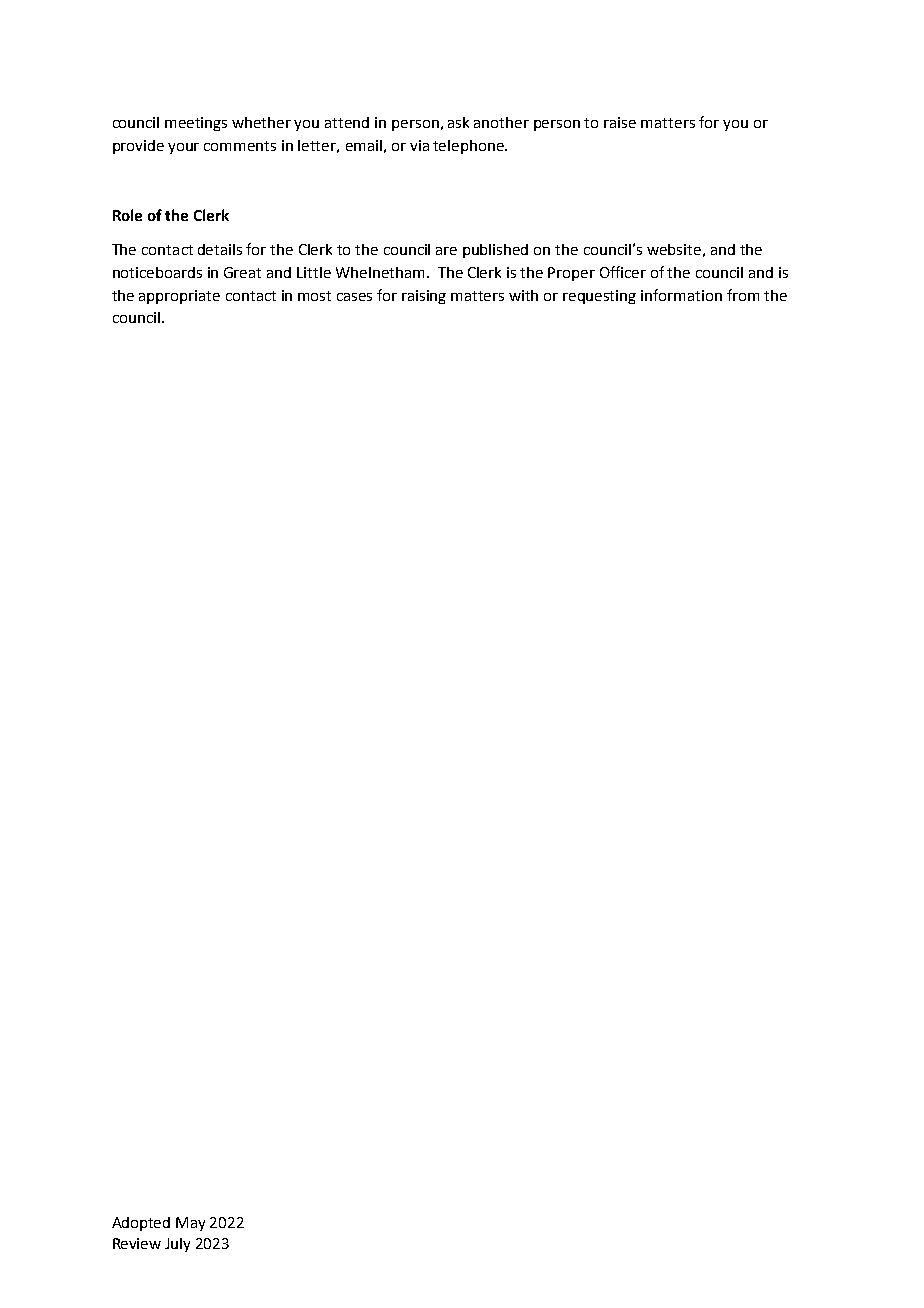  What do you see at coordinates (177, 1245) in the page?
I see `July` at bounding box center [177, 1245].
